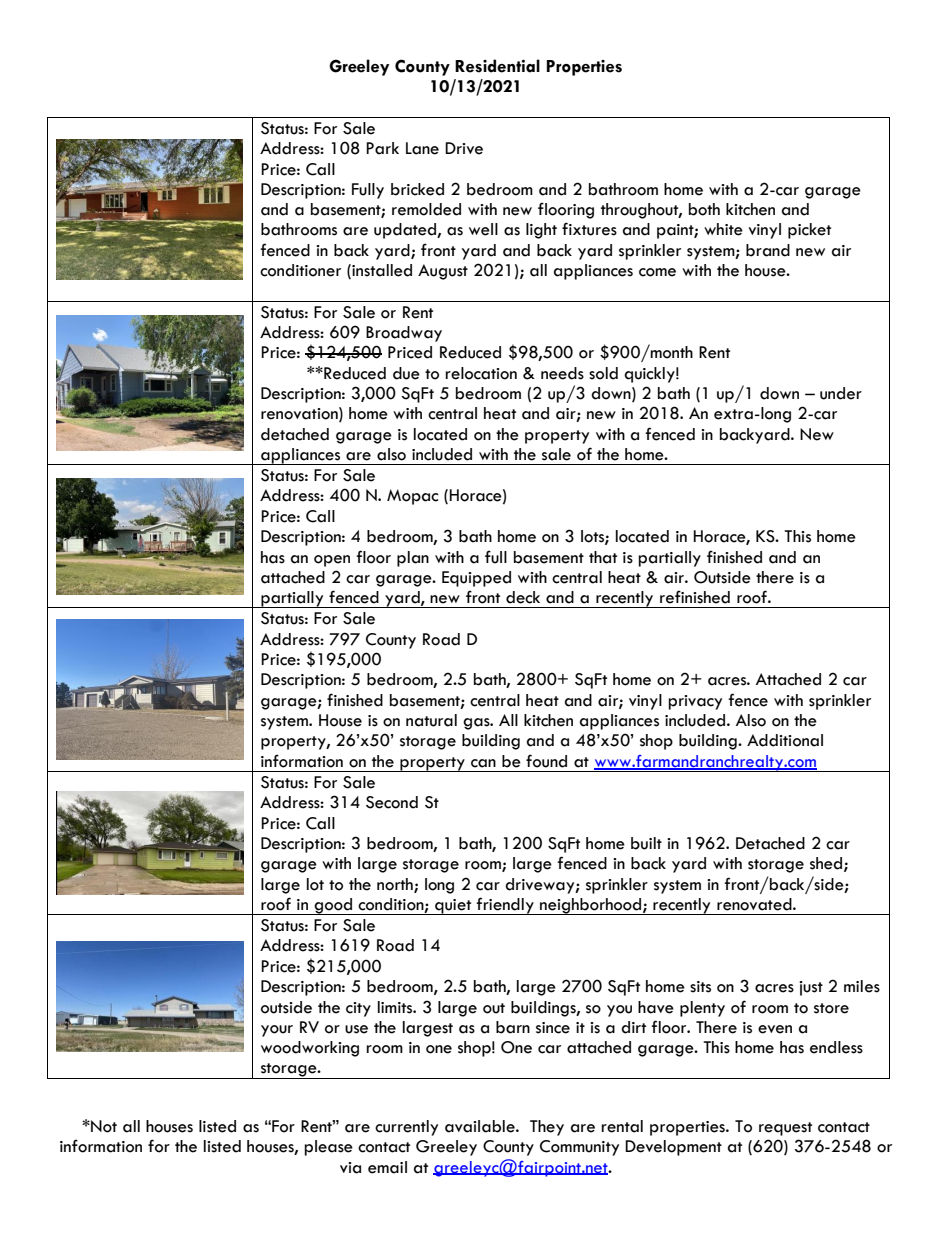  What do you see at coordinates (334, 906) in the page?
I see `good` at bounding box center [334, 906].
